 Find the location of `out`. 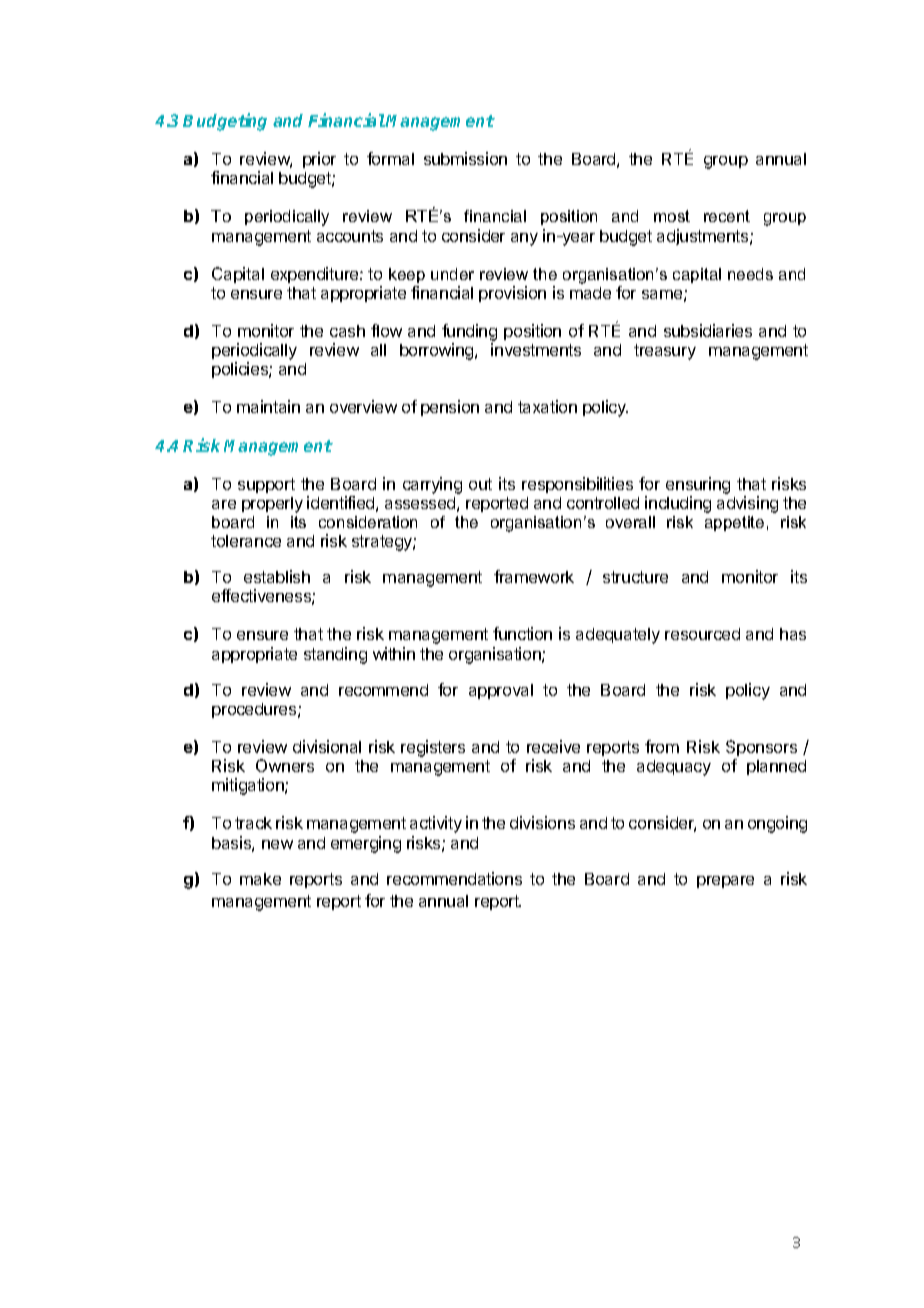

out is located at coordinates (480, 484).
